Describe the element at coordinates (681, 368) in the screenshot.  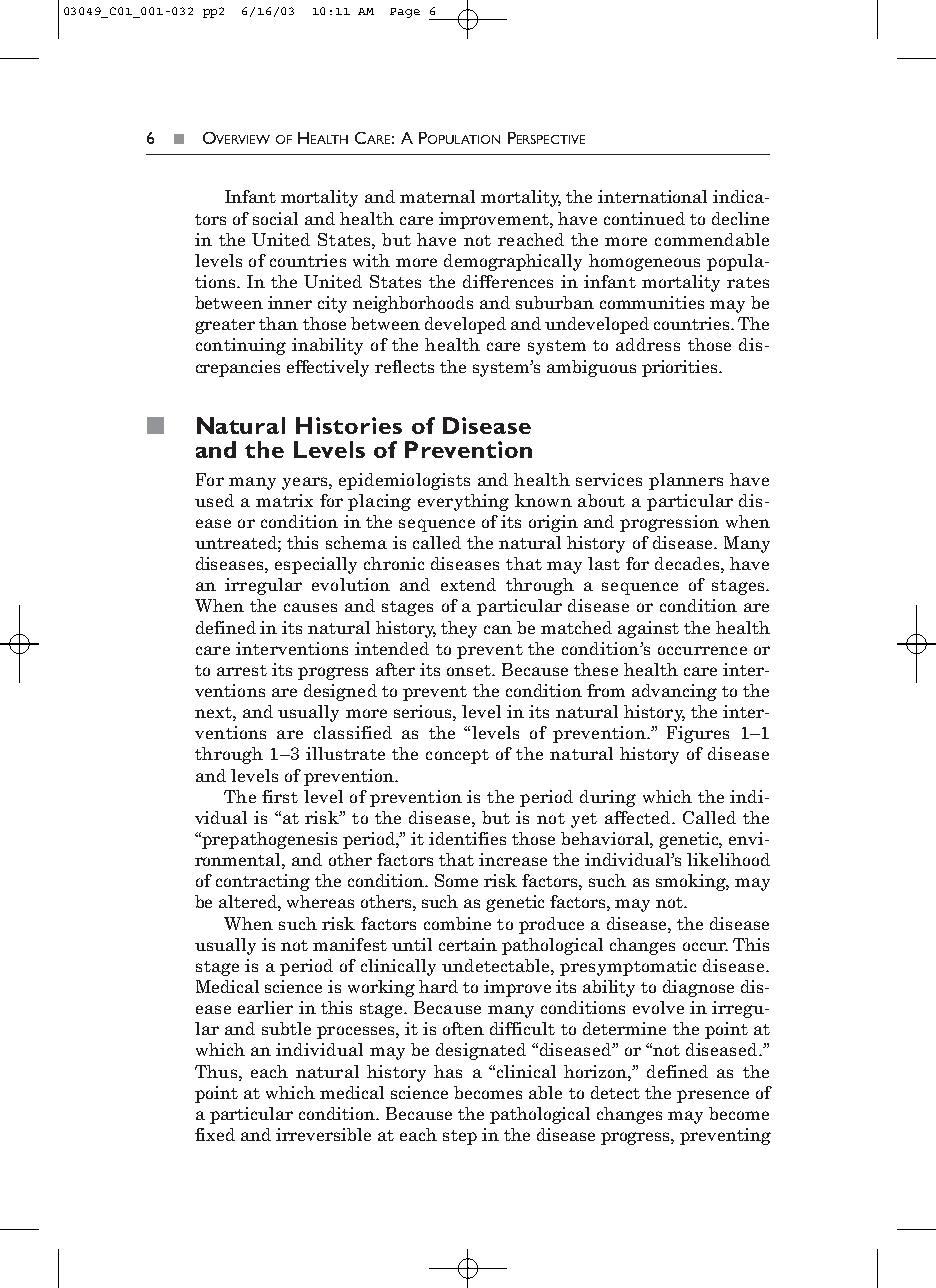
I see `priorities` at that location.
